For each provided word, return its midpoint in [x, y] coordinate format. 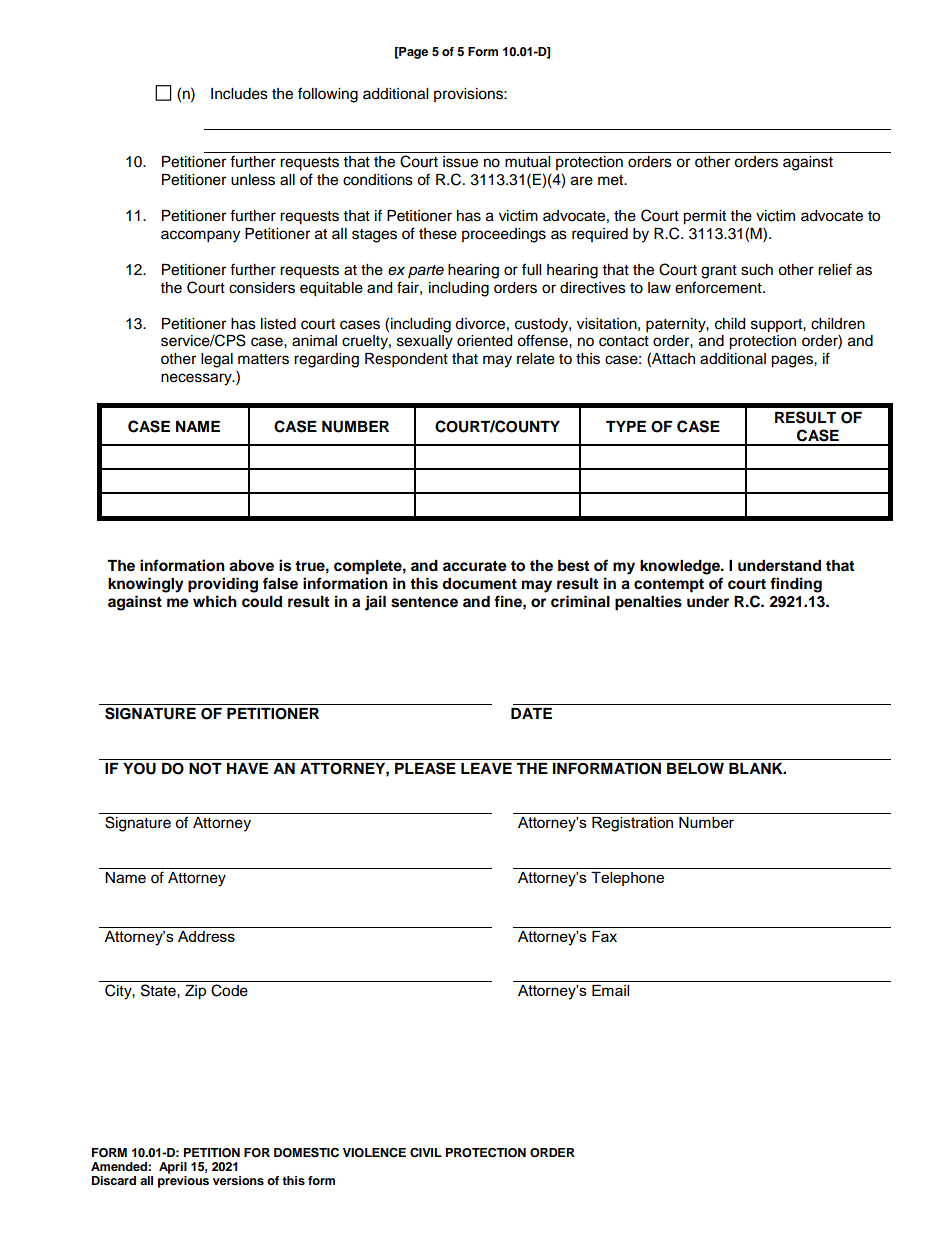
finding [796, 585]
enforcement [719, 287]
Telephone [627, 879]
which [215, 601]
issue [460, 162]
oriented [484, 341]
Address [206, 936]
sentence [424, 602]
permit [704, 217]
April [173, 1168]
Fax [604, 936]
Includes [239, 94]
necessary [197, 379]
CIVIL [426, 1152]
